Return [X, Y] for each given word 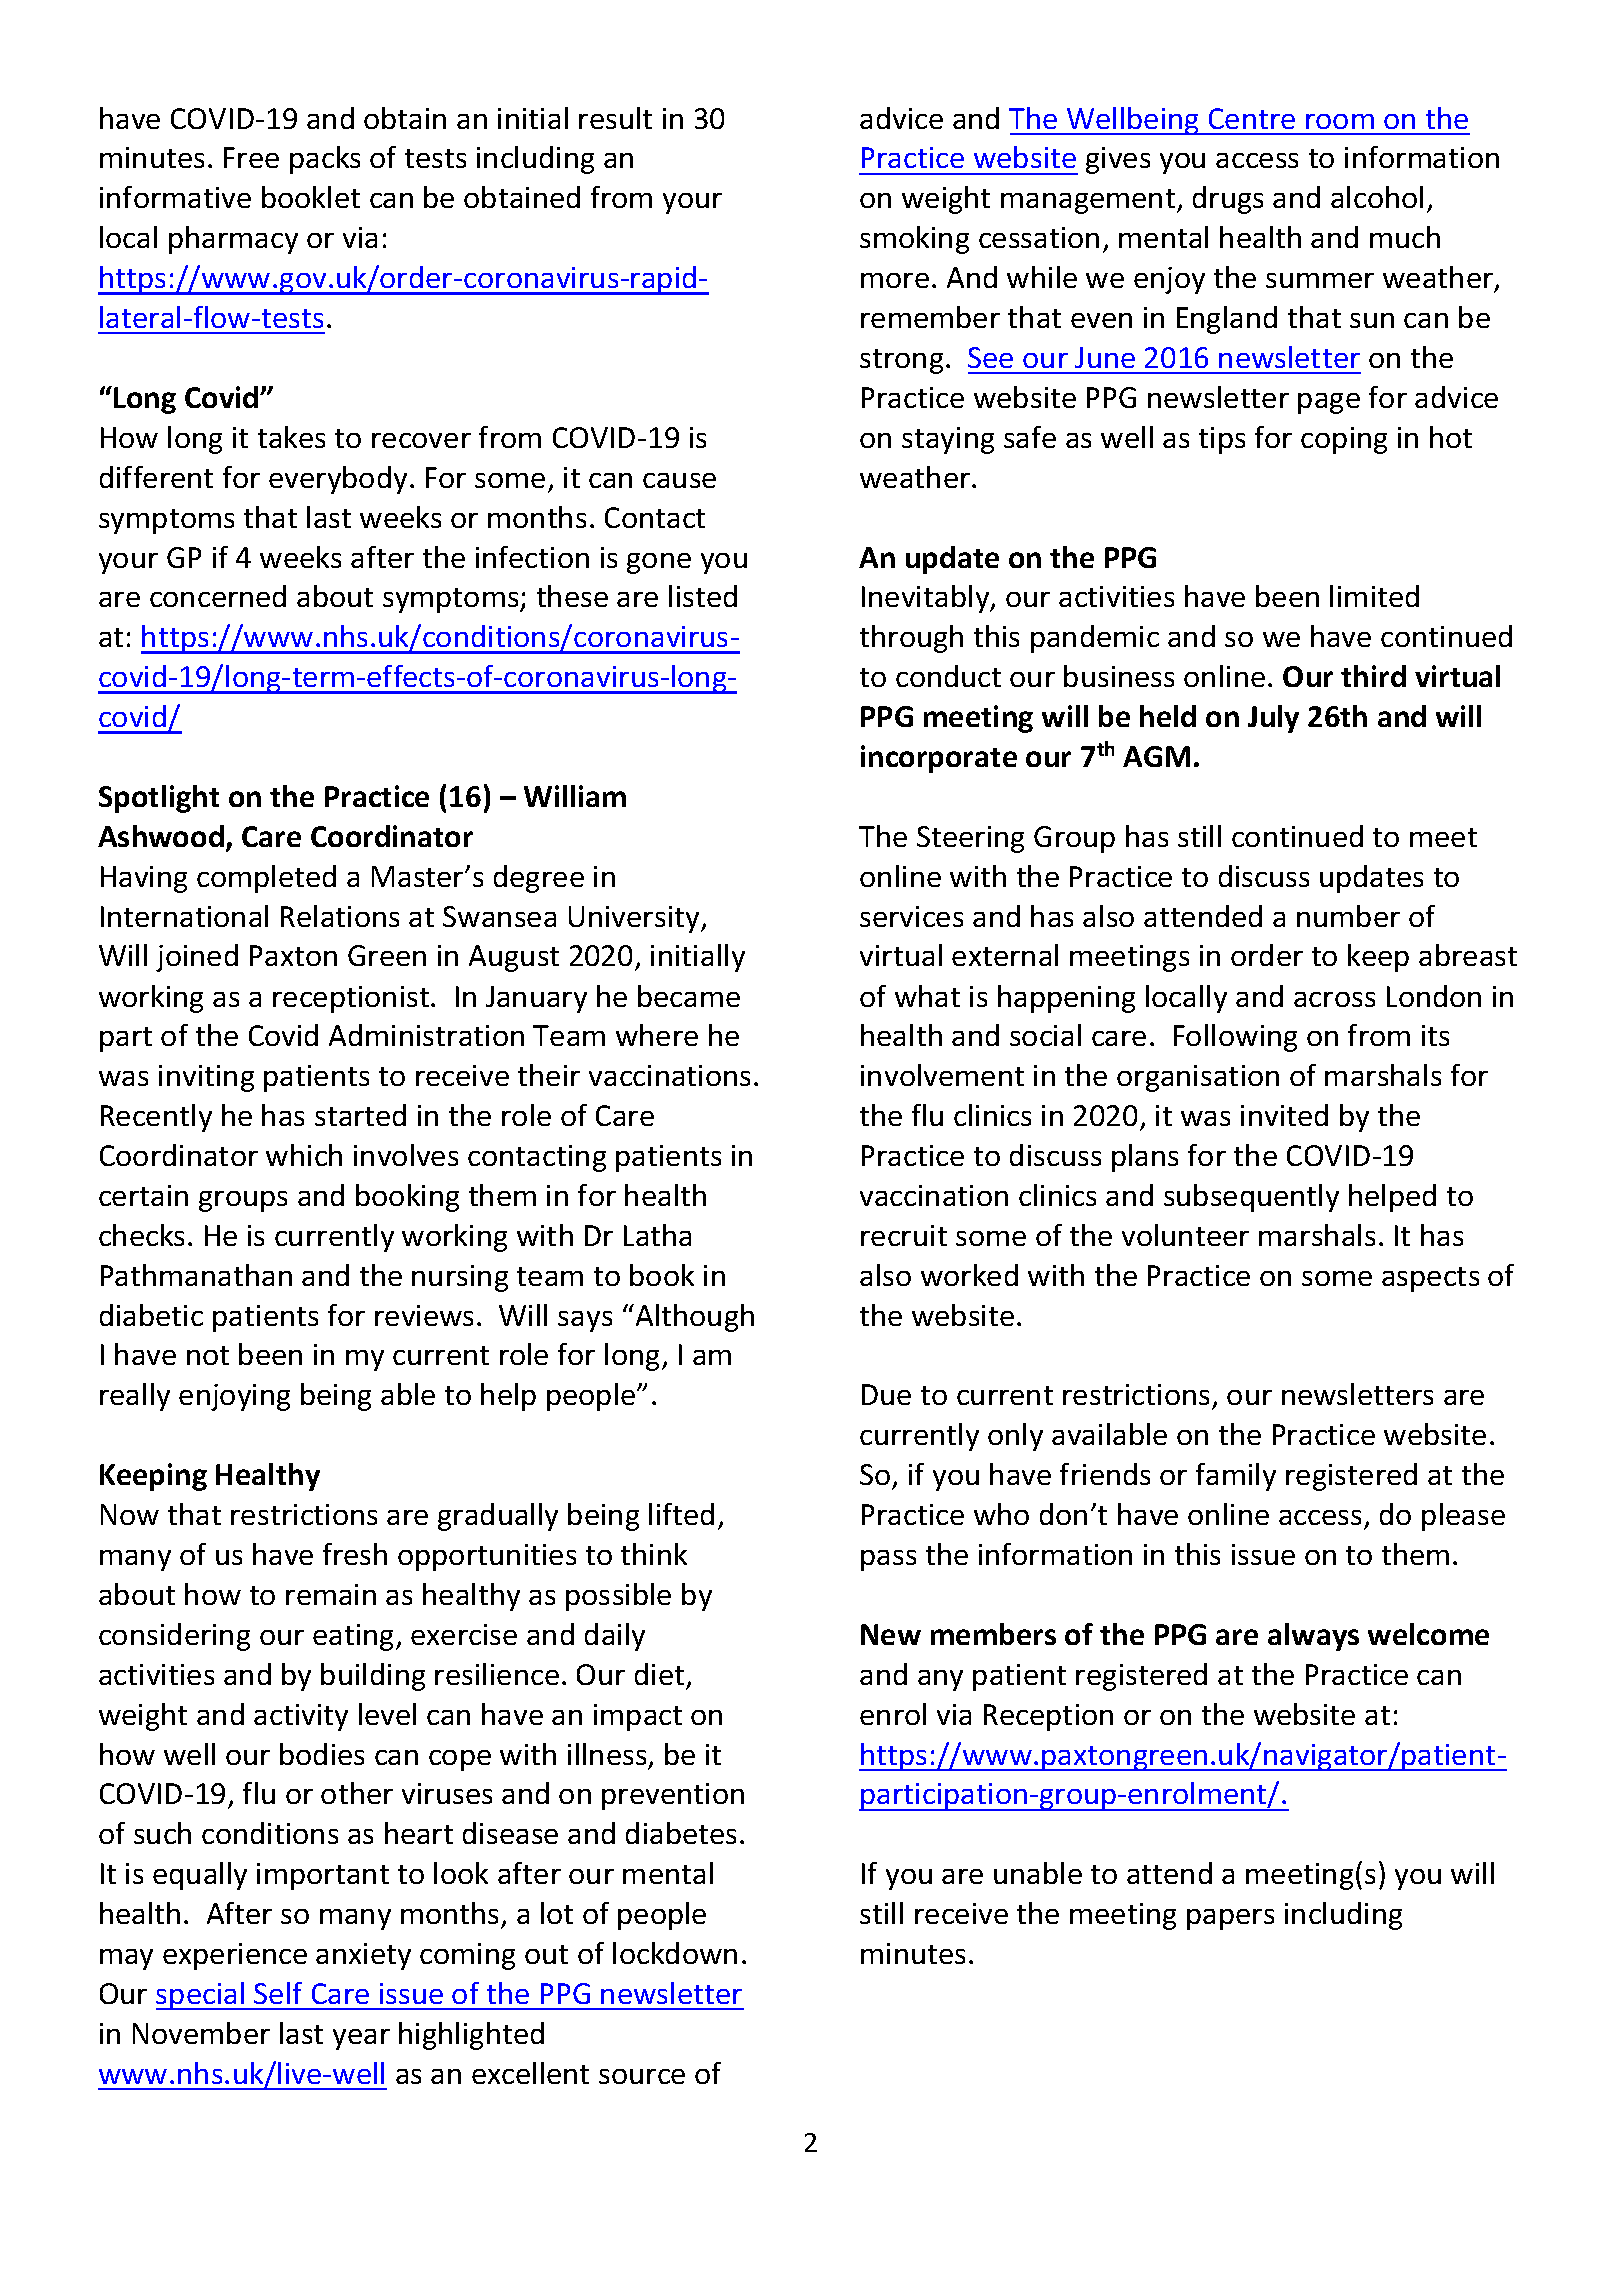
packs [325, 160]
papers [1230, 1919]
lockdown [675, 1953]
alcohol [1377, 197]
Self [278, 1993]
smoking [914, 240]
